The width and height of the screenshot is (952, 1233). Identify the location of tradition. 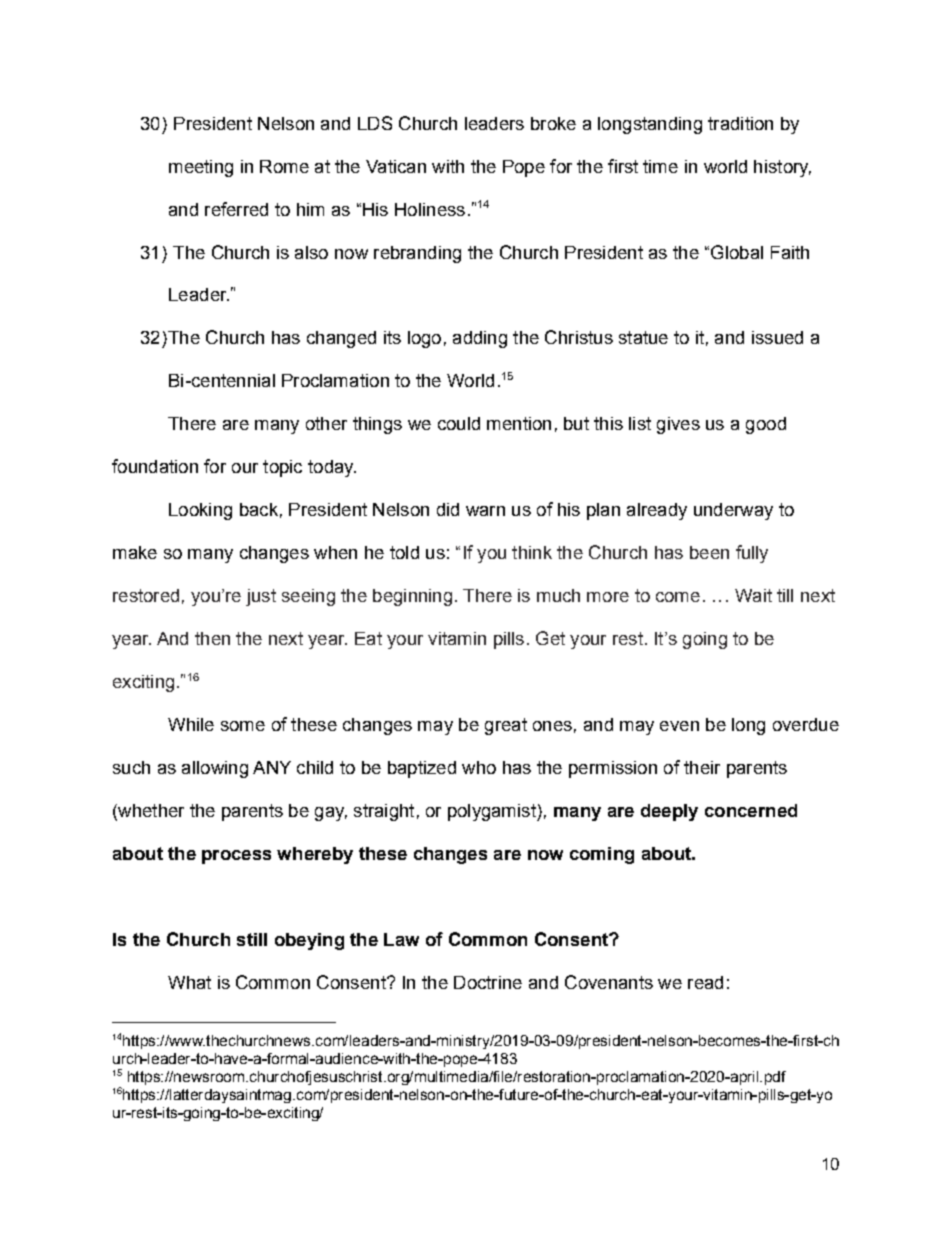
(740, 123).
